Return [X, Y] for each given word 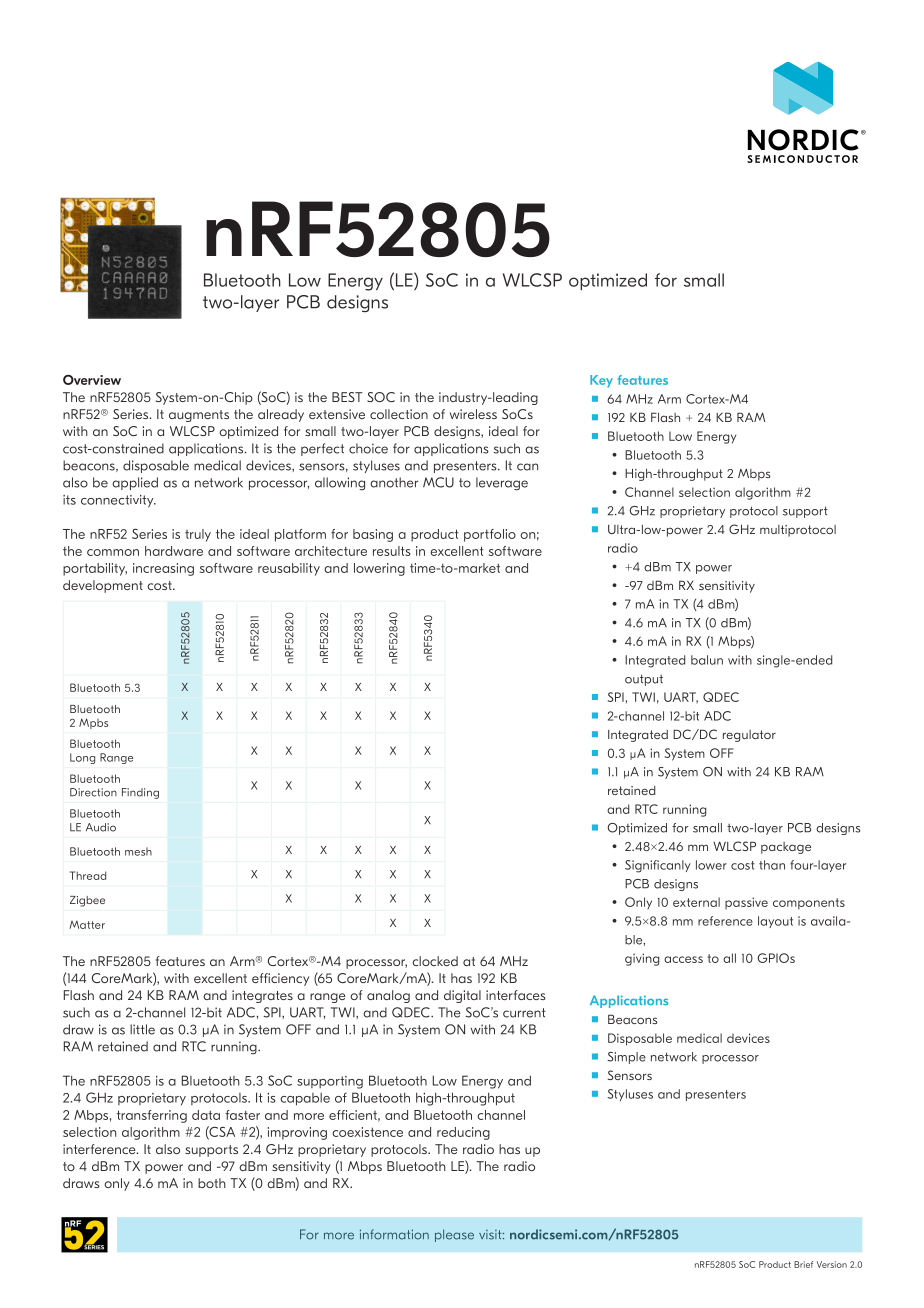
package [786, 848]
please [454, 1235]
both [212, 1183]
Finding [140, 793]
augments [199, 416]
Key [601, 381]
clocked [435, 961]
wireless [473, 414]
